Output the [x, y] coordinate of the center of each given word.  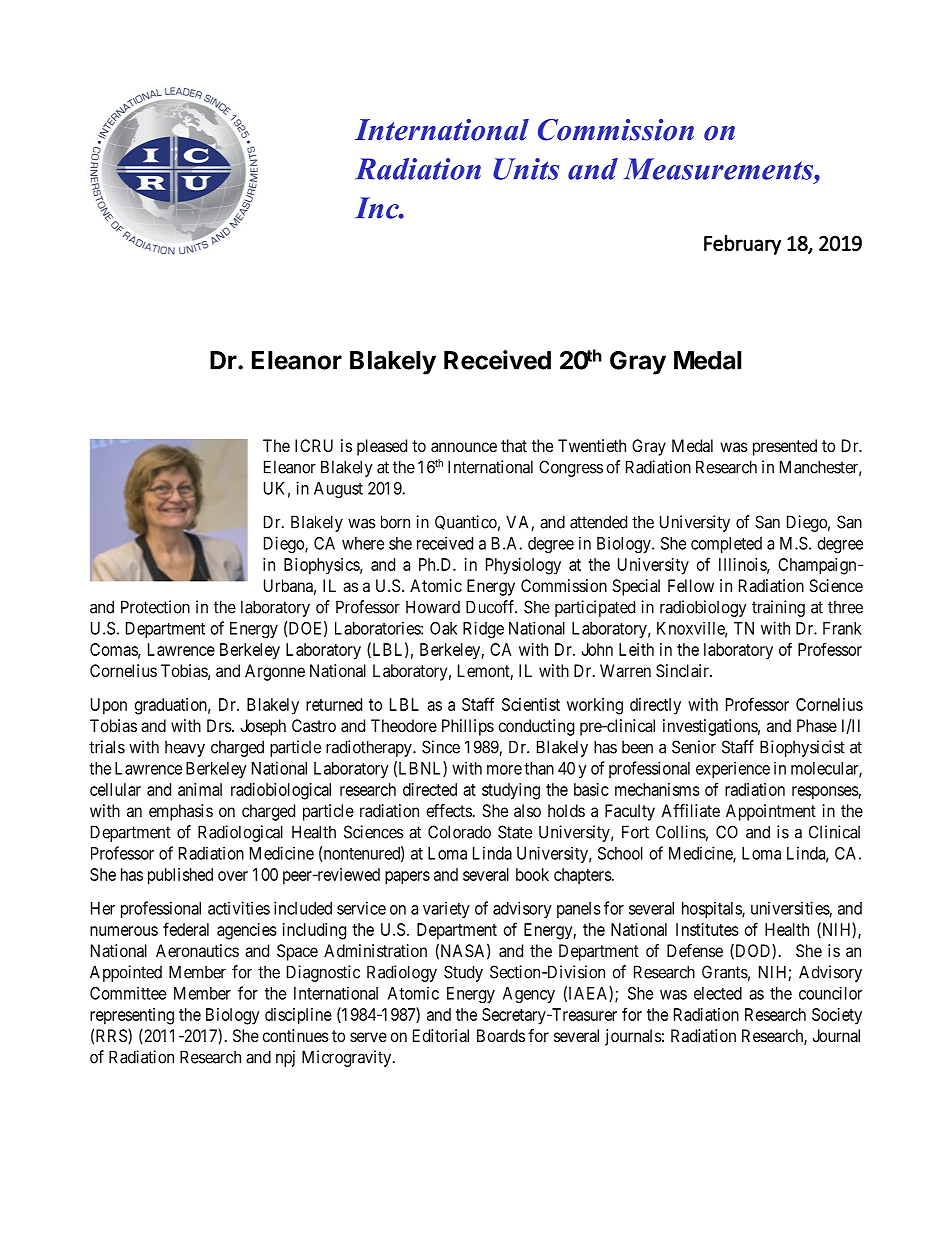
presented [785, 447]
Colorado [459, 832]
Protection [155, 607]
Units [526, 169]
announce [464, 447]
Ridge [483, 629]
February [742, 245]
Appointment [771, 812]
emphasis [181, 812]
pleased [382, 447]
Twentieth [592, 445]
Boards [501, 1035]
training [778, 608]
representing [132, 1016]
